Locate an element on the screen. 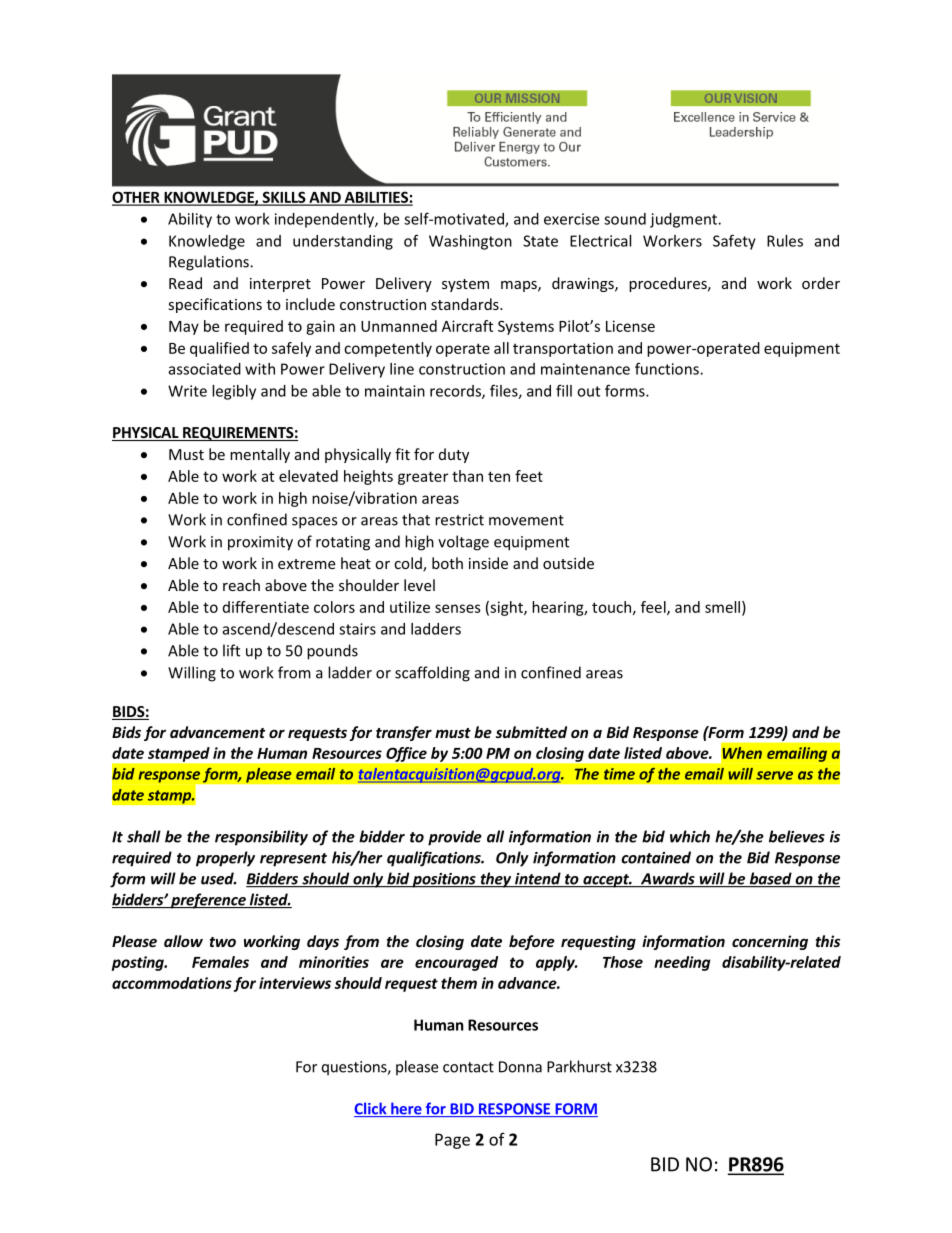 The image size is (952, 1233). Safety is located at coordinates (734, 242).
